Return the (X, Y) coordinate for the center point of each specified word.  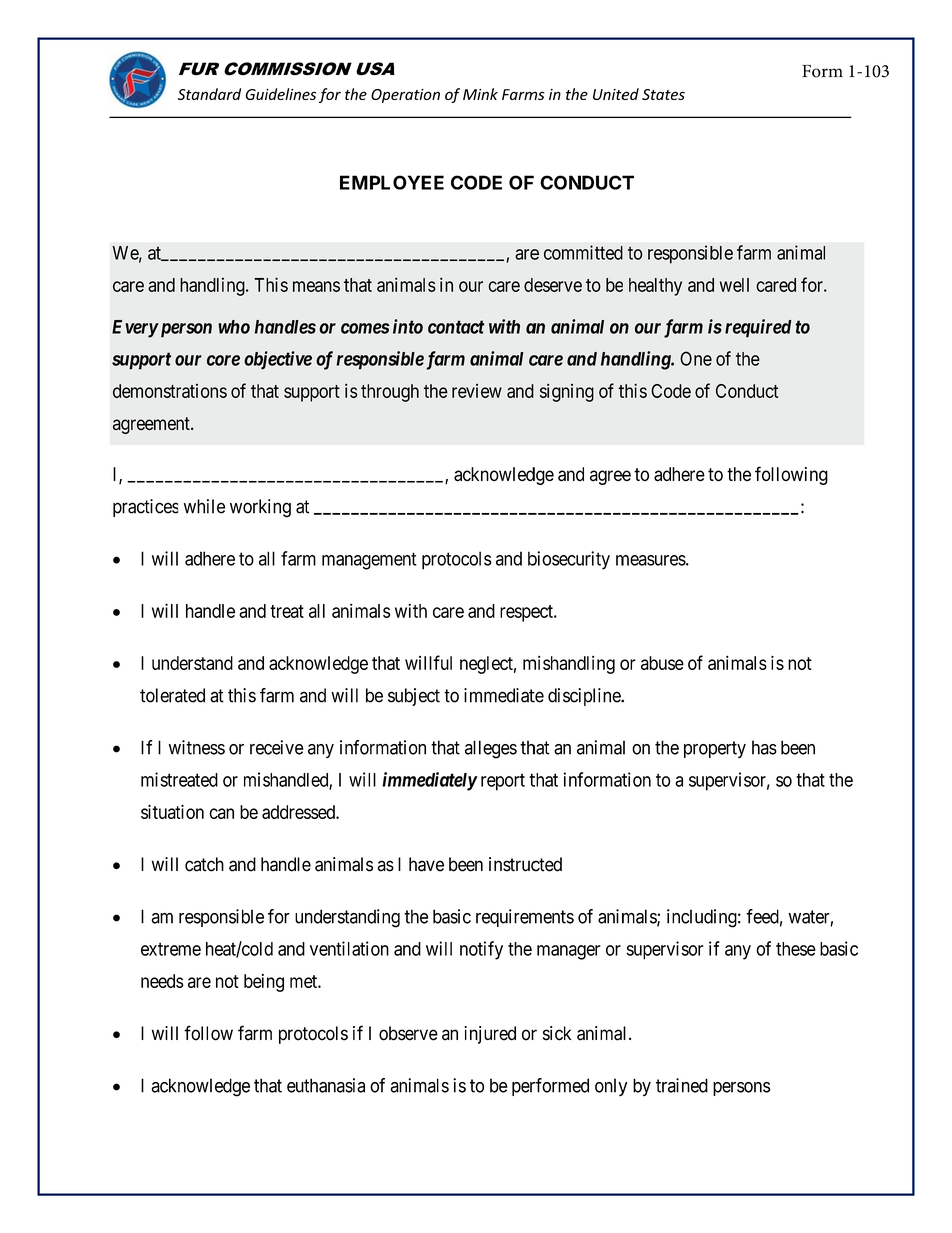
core (223, 360)
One (696, 358)
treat (287, 611)
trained (682, 1085)
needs (162, 981)
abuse (662, 663)
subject (414, 697)
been (466, 864)
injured (490, 1035)
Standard (209, 94)
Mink (480, 94)
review (477, 391)
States (663, 94)
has (764, 747)
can (221, 813)
